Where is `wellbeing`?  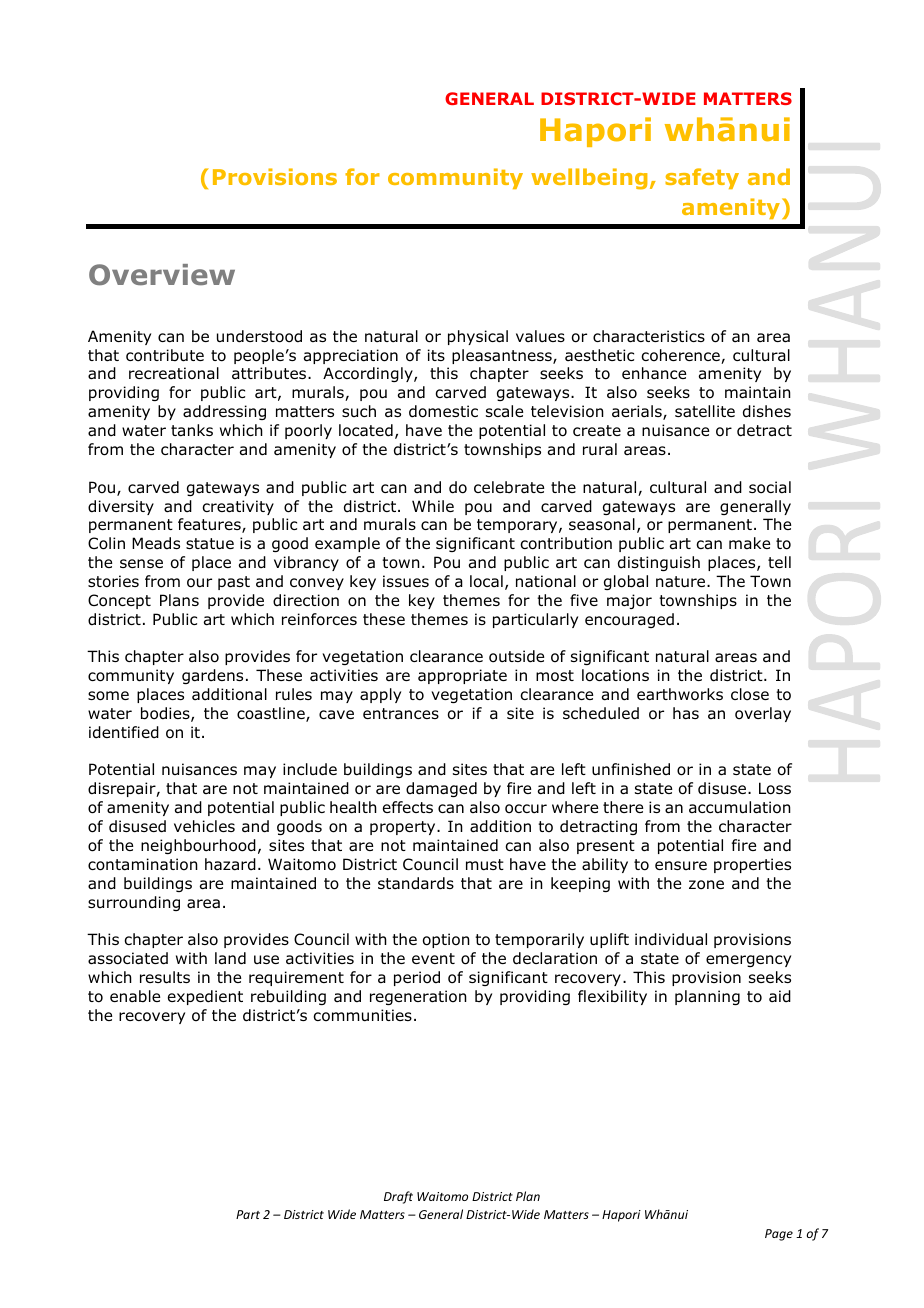 wellbeing is located at coordinates (589, 179).
